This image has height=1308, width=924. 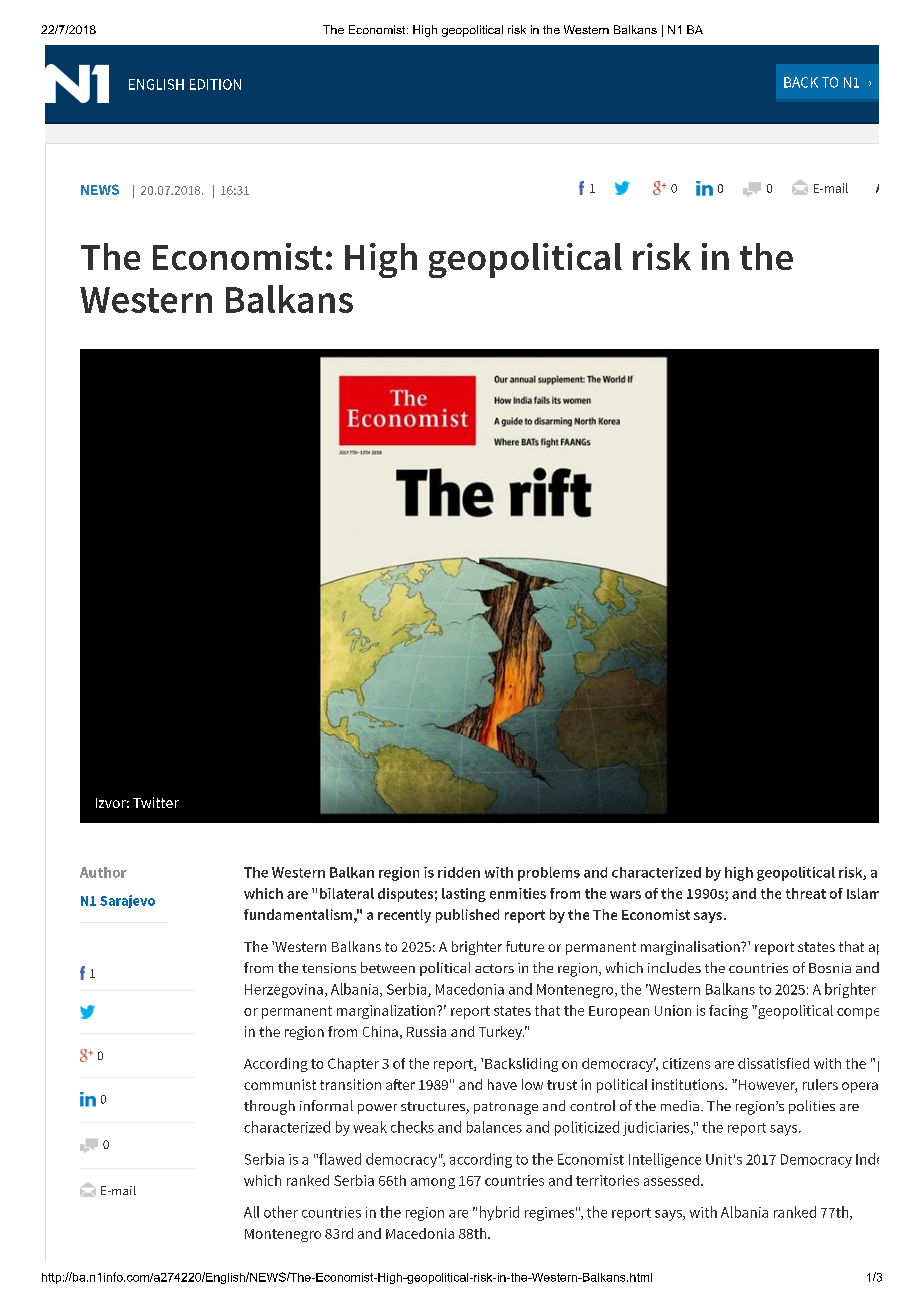 I want to click on Author, so click(x=103, y=872).
